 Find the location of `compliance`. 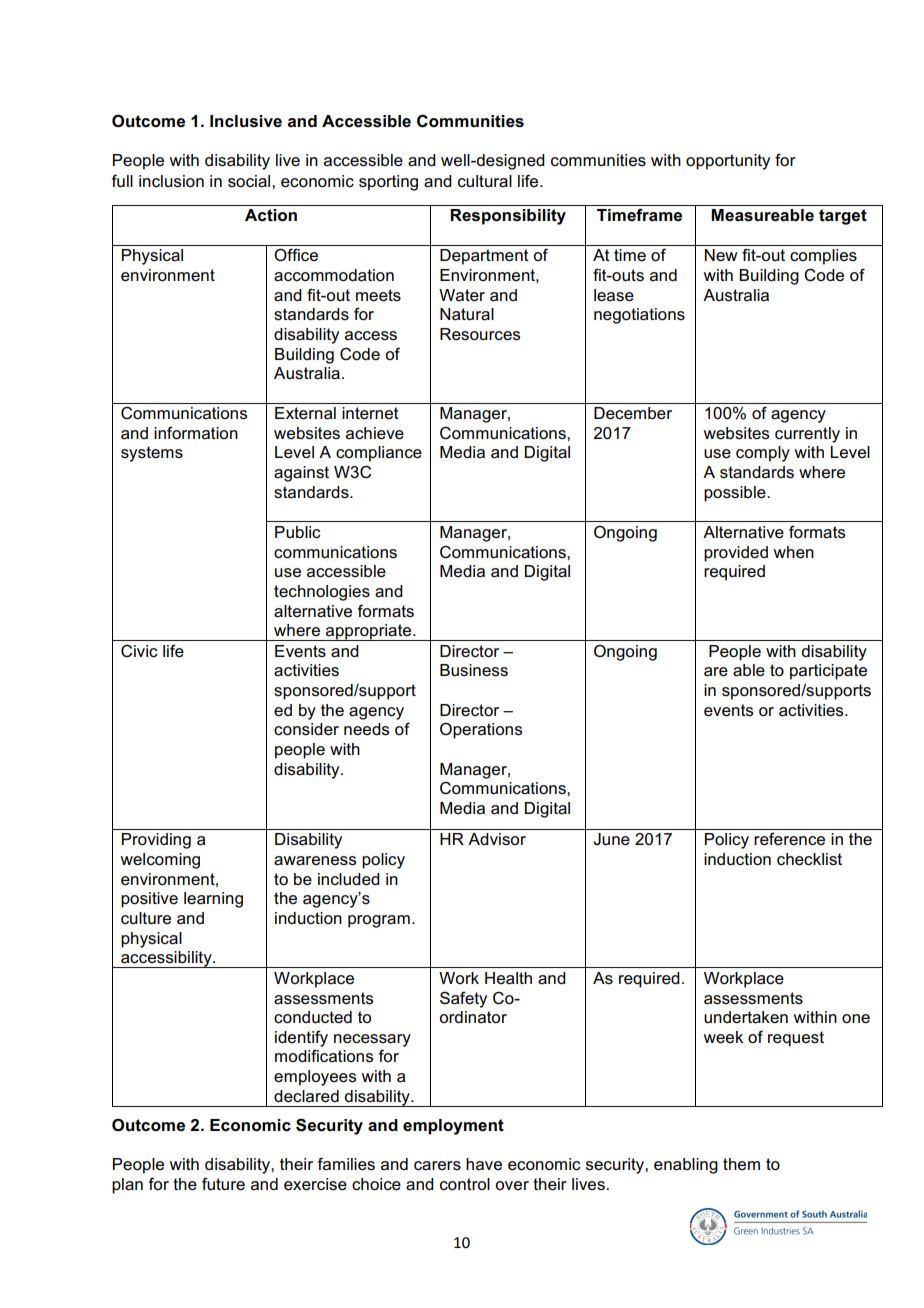

compliance is located at coordinates (379, 454).
